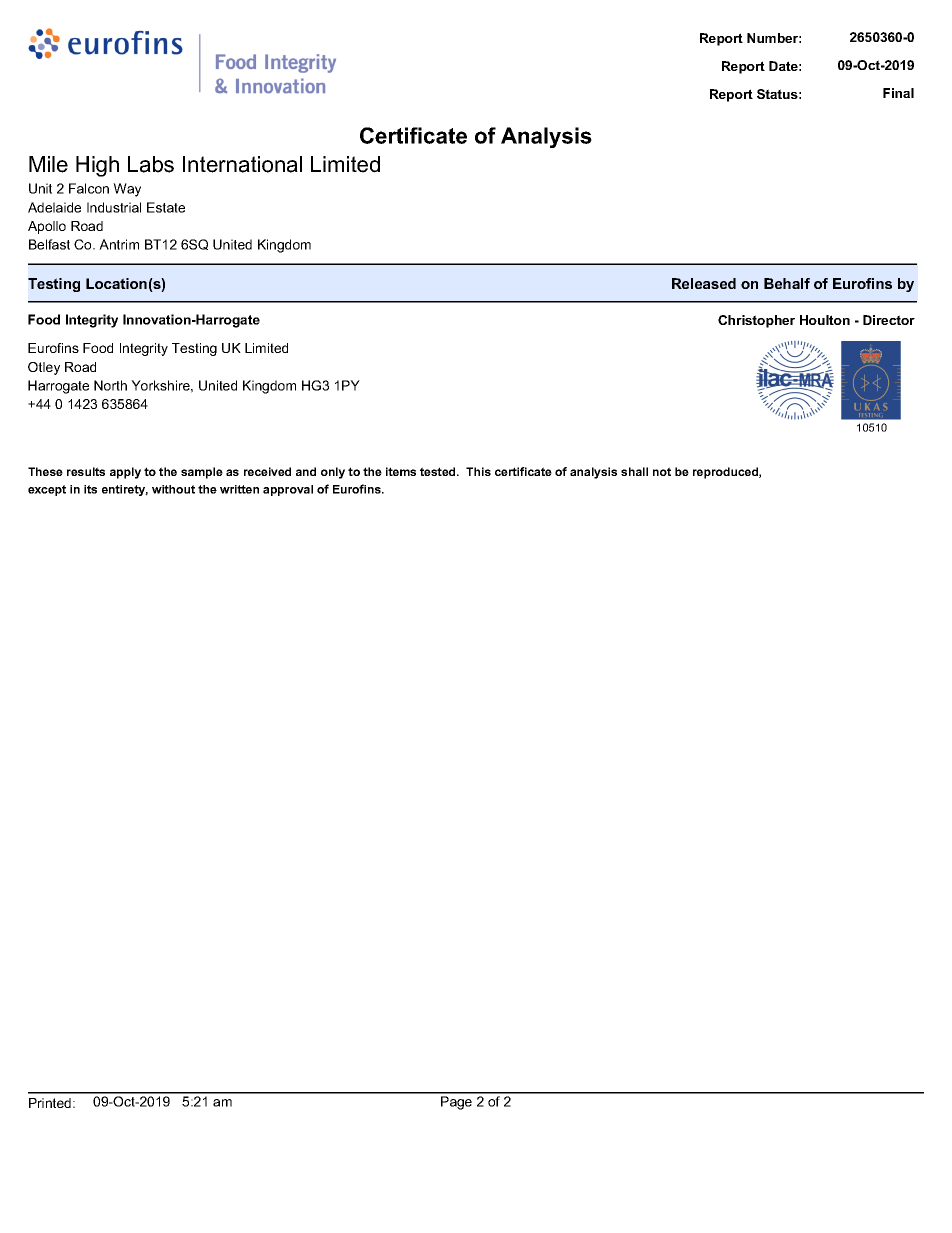 The height and width of the document is (1233, 952). What do you see at coordinates (634, 471) in the document?
I see `shall` at bounding box center [634, 471].
